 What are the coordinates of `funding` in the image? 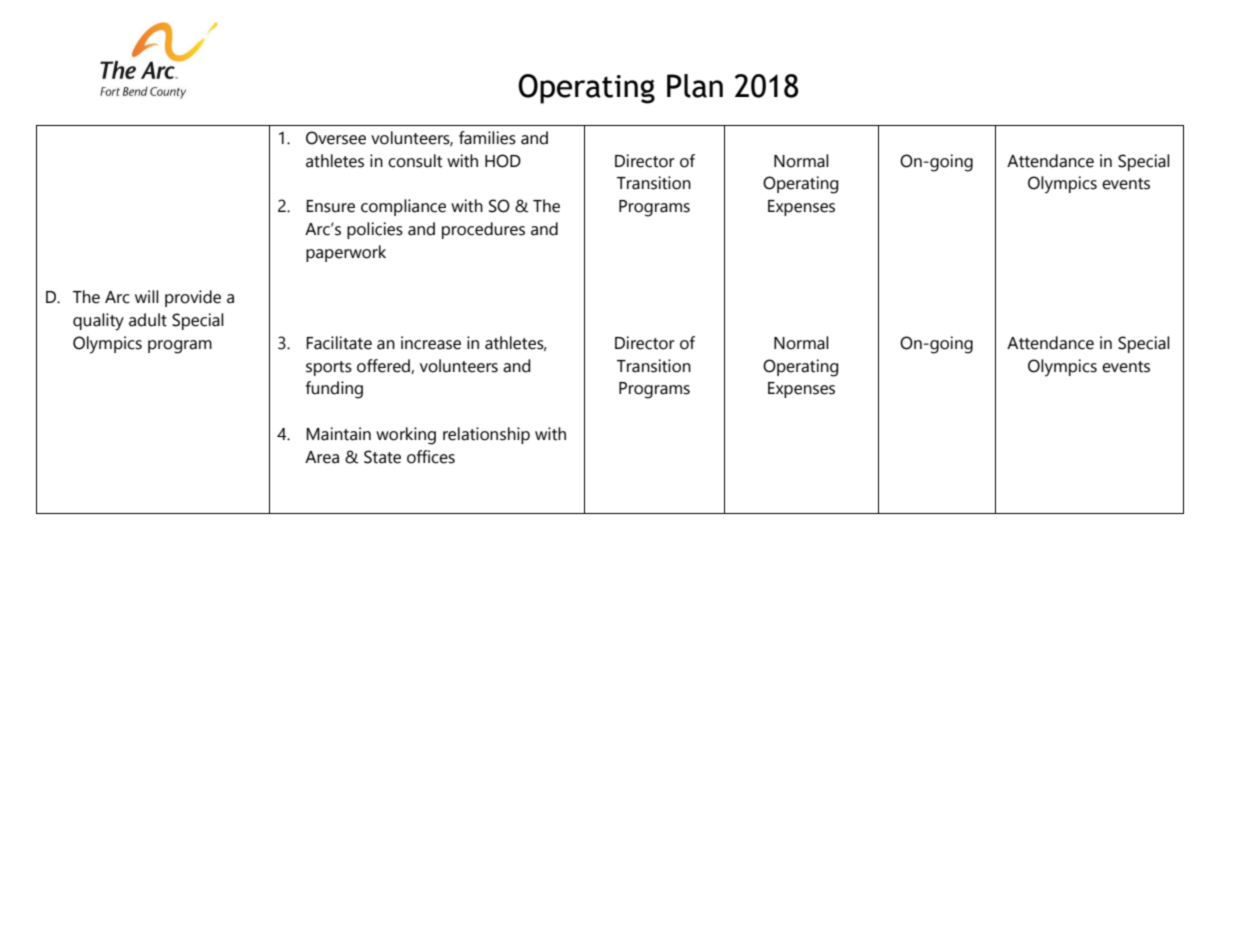 It's located at (334, 390).
